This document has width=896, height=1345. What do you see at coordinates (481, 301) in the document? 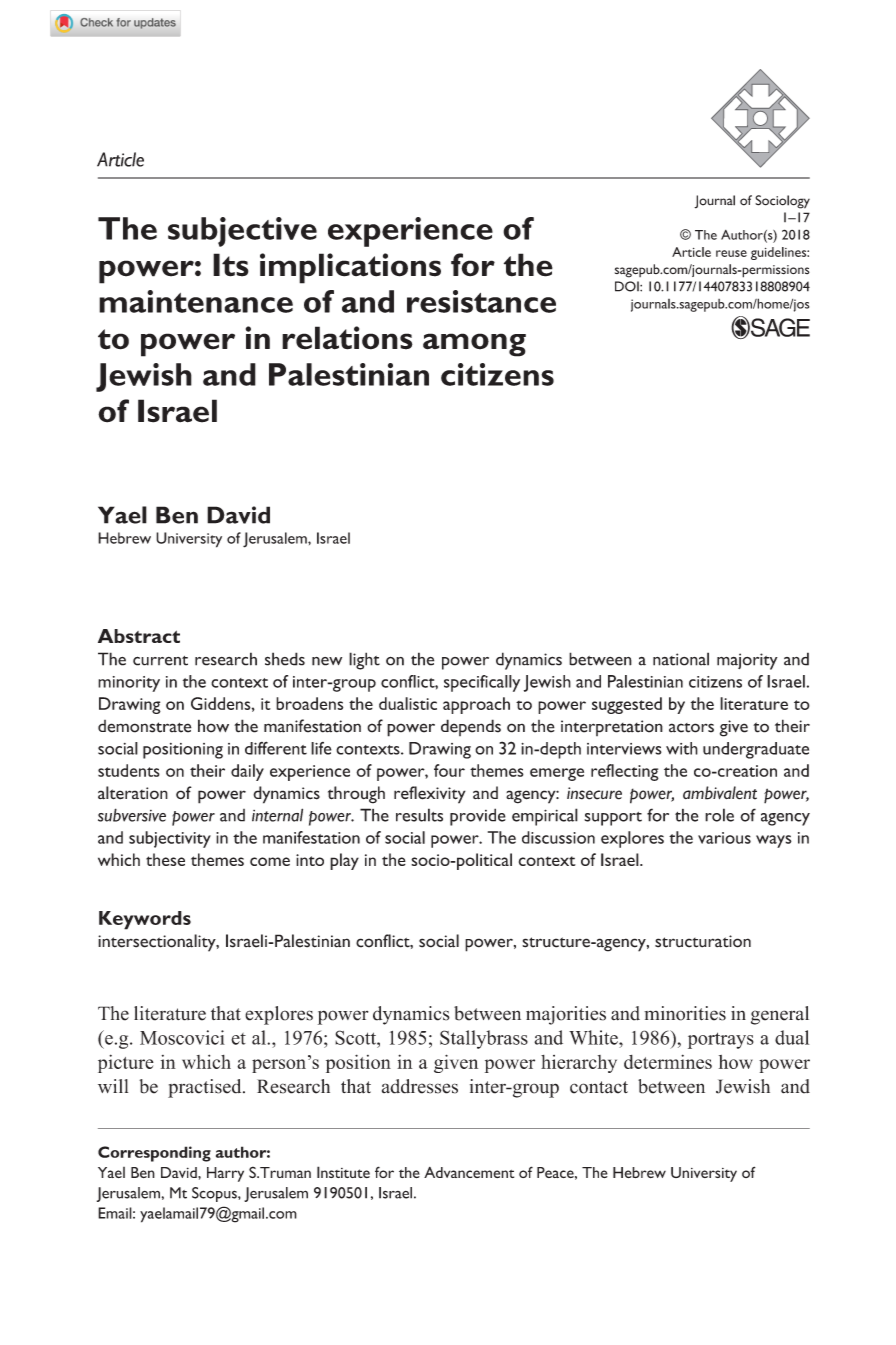
I see `resistance` at bounding box center [481, 301].
